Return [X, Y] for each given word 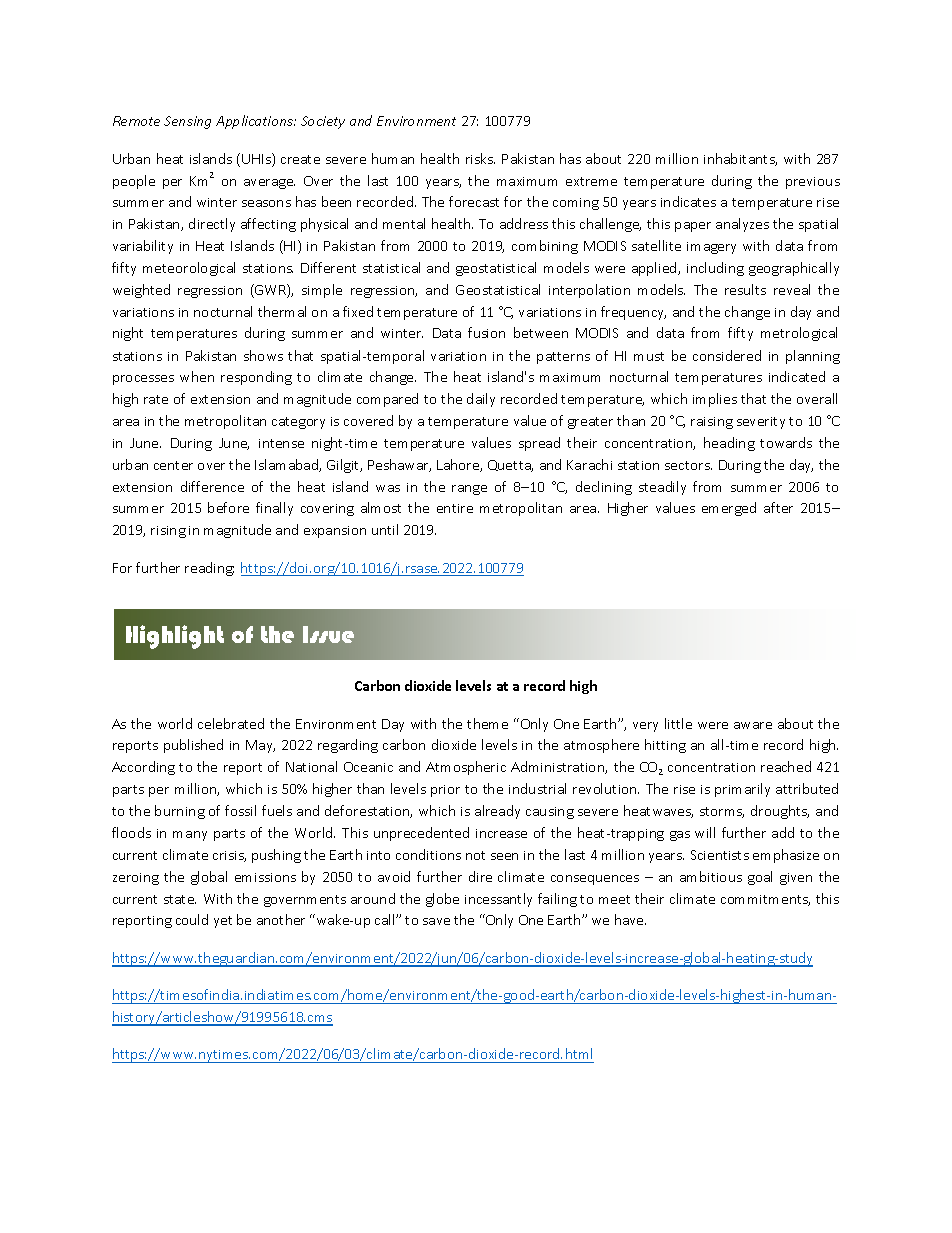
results [745, 289]
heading [729, 444]
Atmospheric [466, 768]
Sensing [187, 122]
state [180, 899]
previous [813, 183]
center [173, 465]
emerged [729, 509]
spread [539, 444]
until [385, 529]
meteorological [189, 269]
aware [753, 725]
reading [209, 569]
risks [480, 158]
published [193, 746]
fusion [486, 332]
